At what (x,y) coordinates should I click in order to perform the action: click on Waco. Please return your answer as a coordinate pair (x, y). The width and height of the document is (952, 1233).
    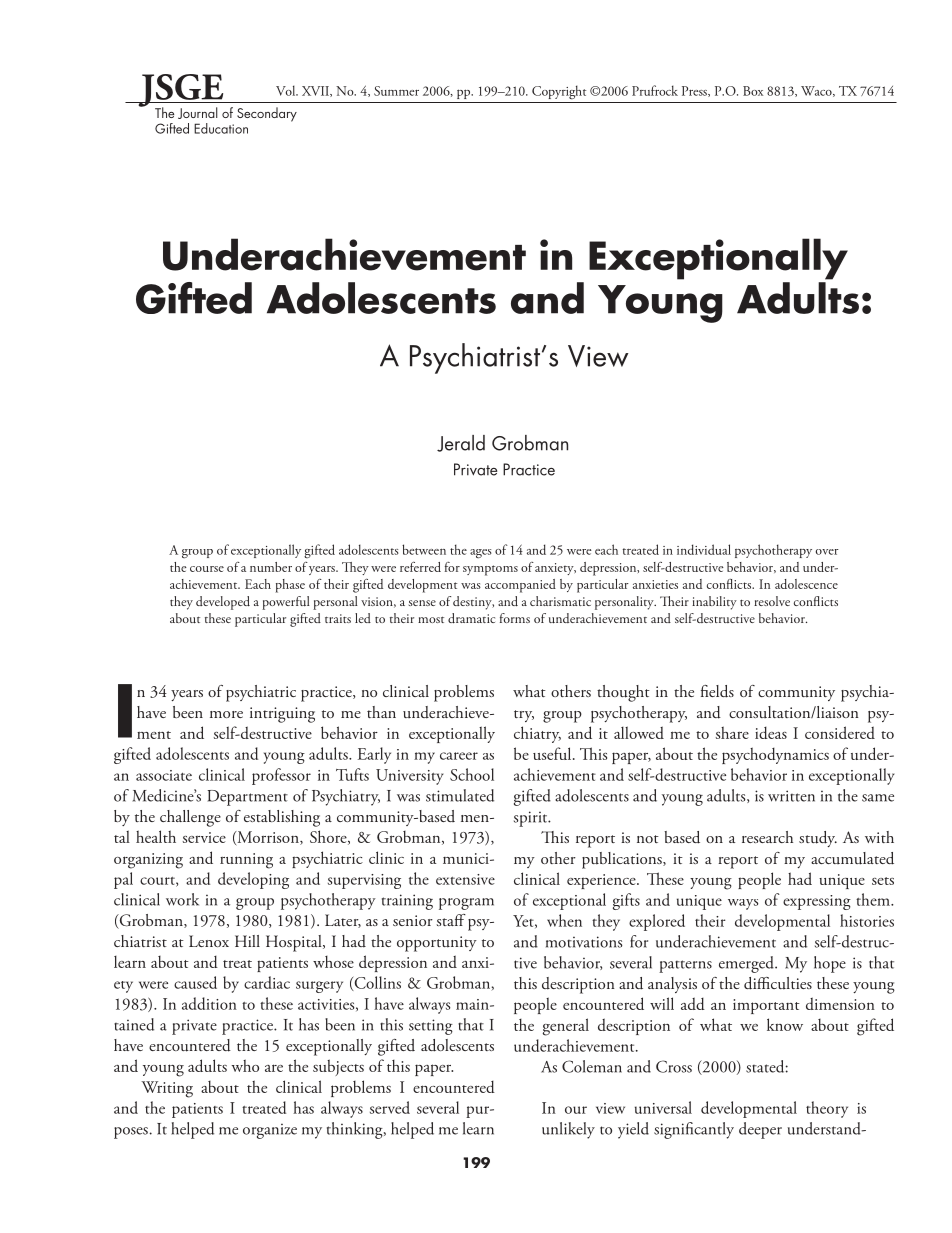
    Looking at the image, I should click on (817, 91).
